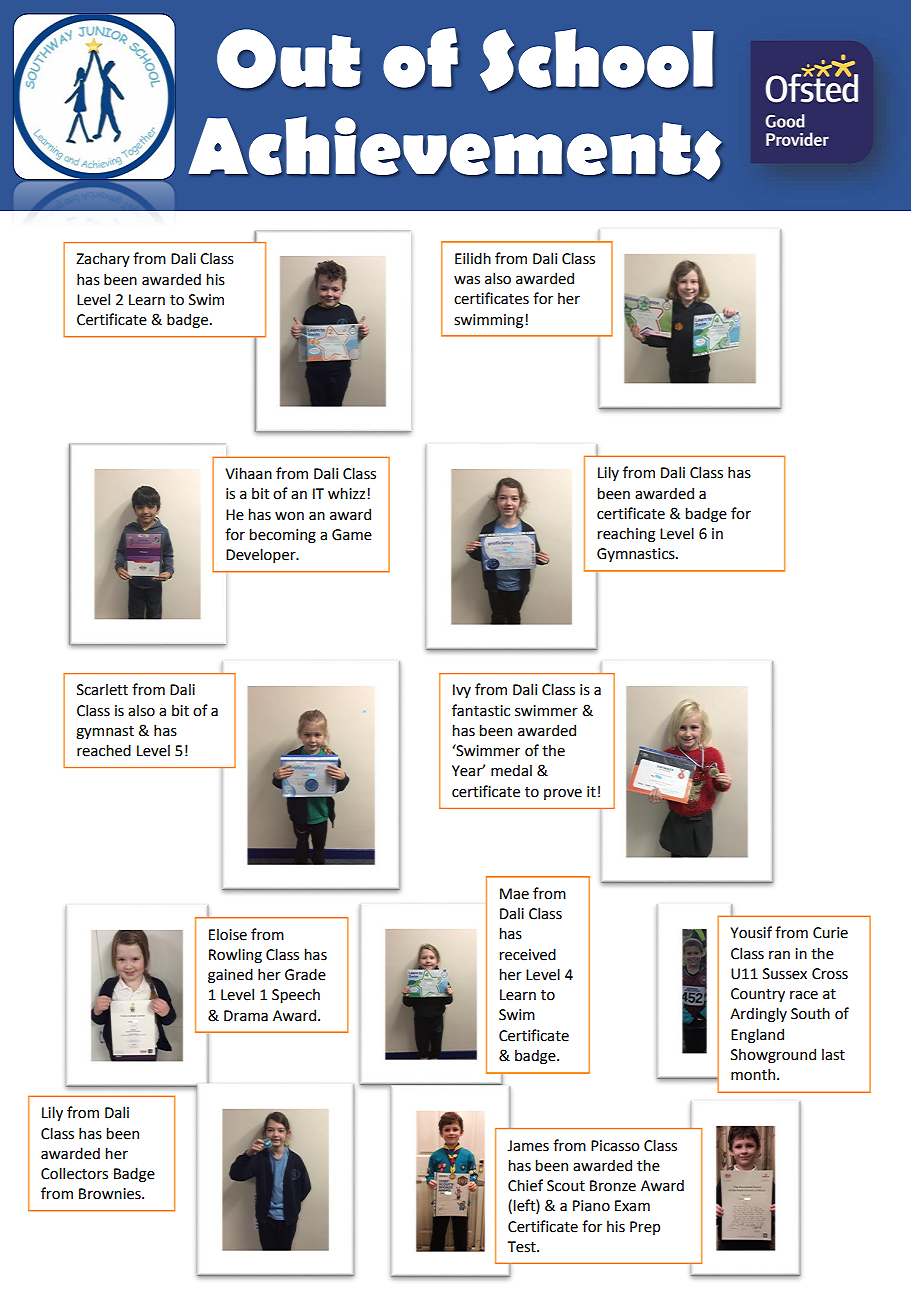 Image resolution: width=911 pixels, height=1316 pixels. Describe the element at coordinates (779, 955) in the screenshot. I see `ran` at that location.
